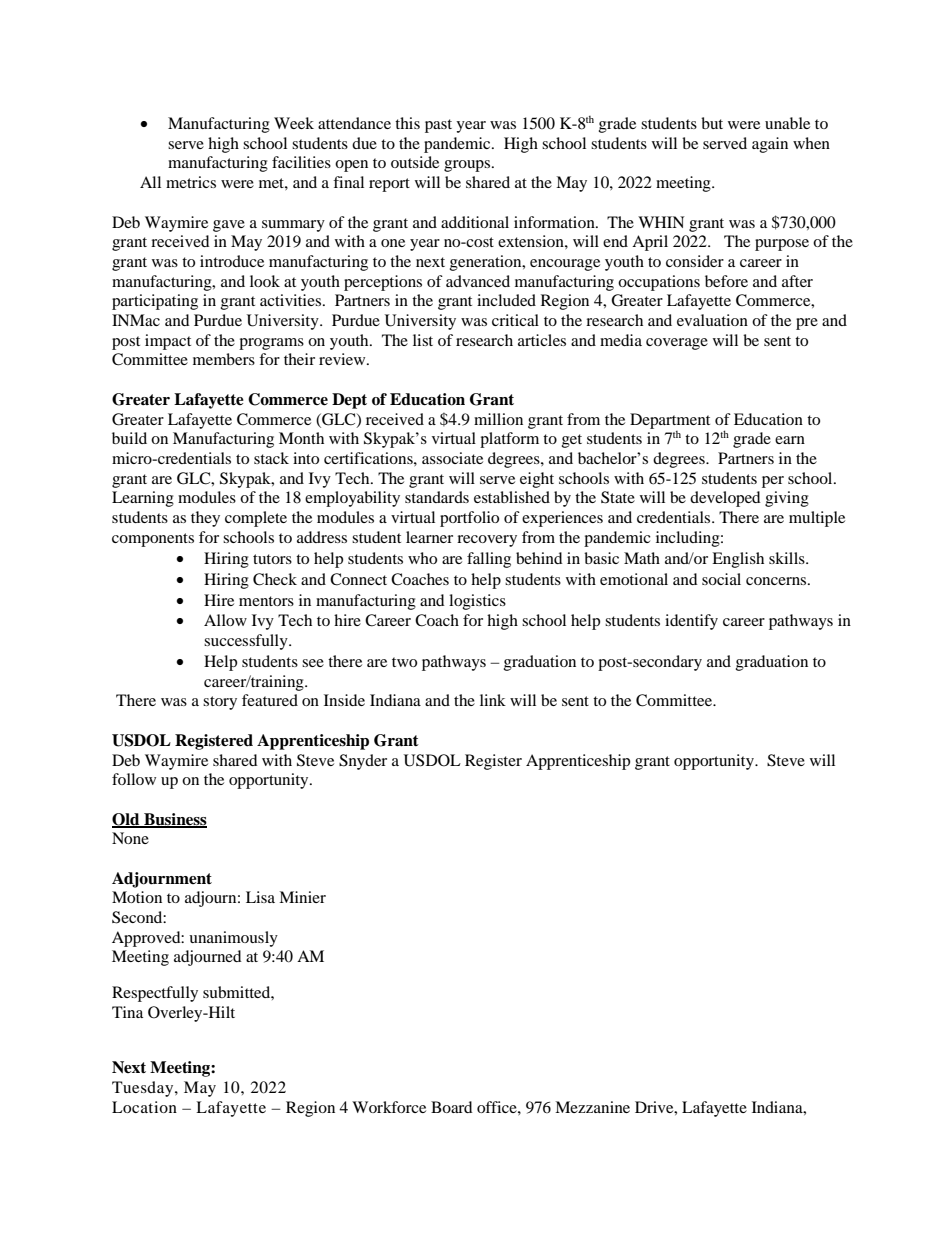 This screenshot has height=1233, width=952. I want to click on Mezzanine, so click(592, 1107).
